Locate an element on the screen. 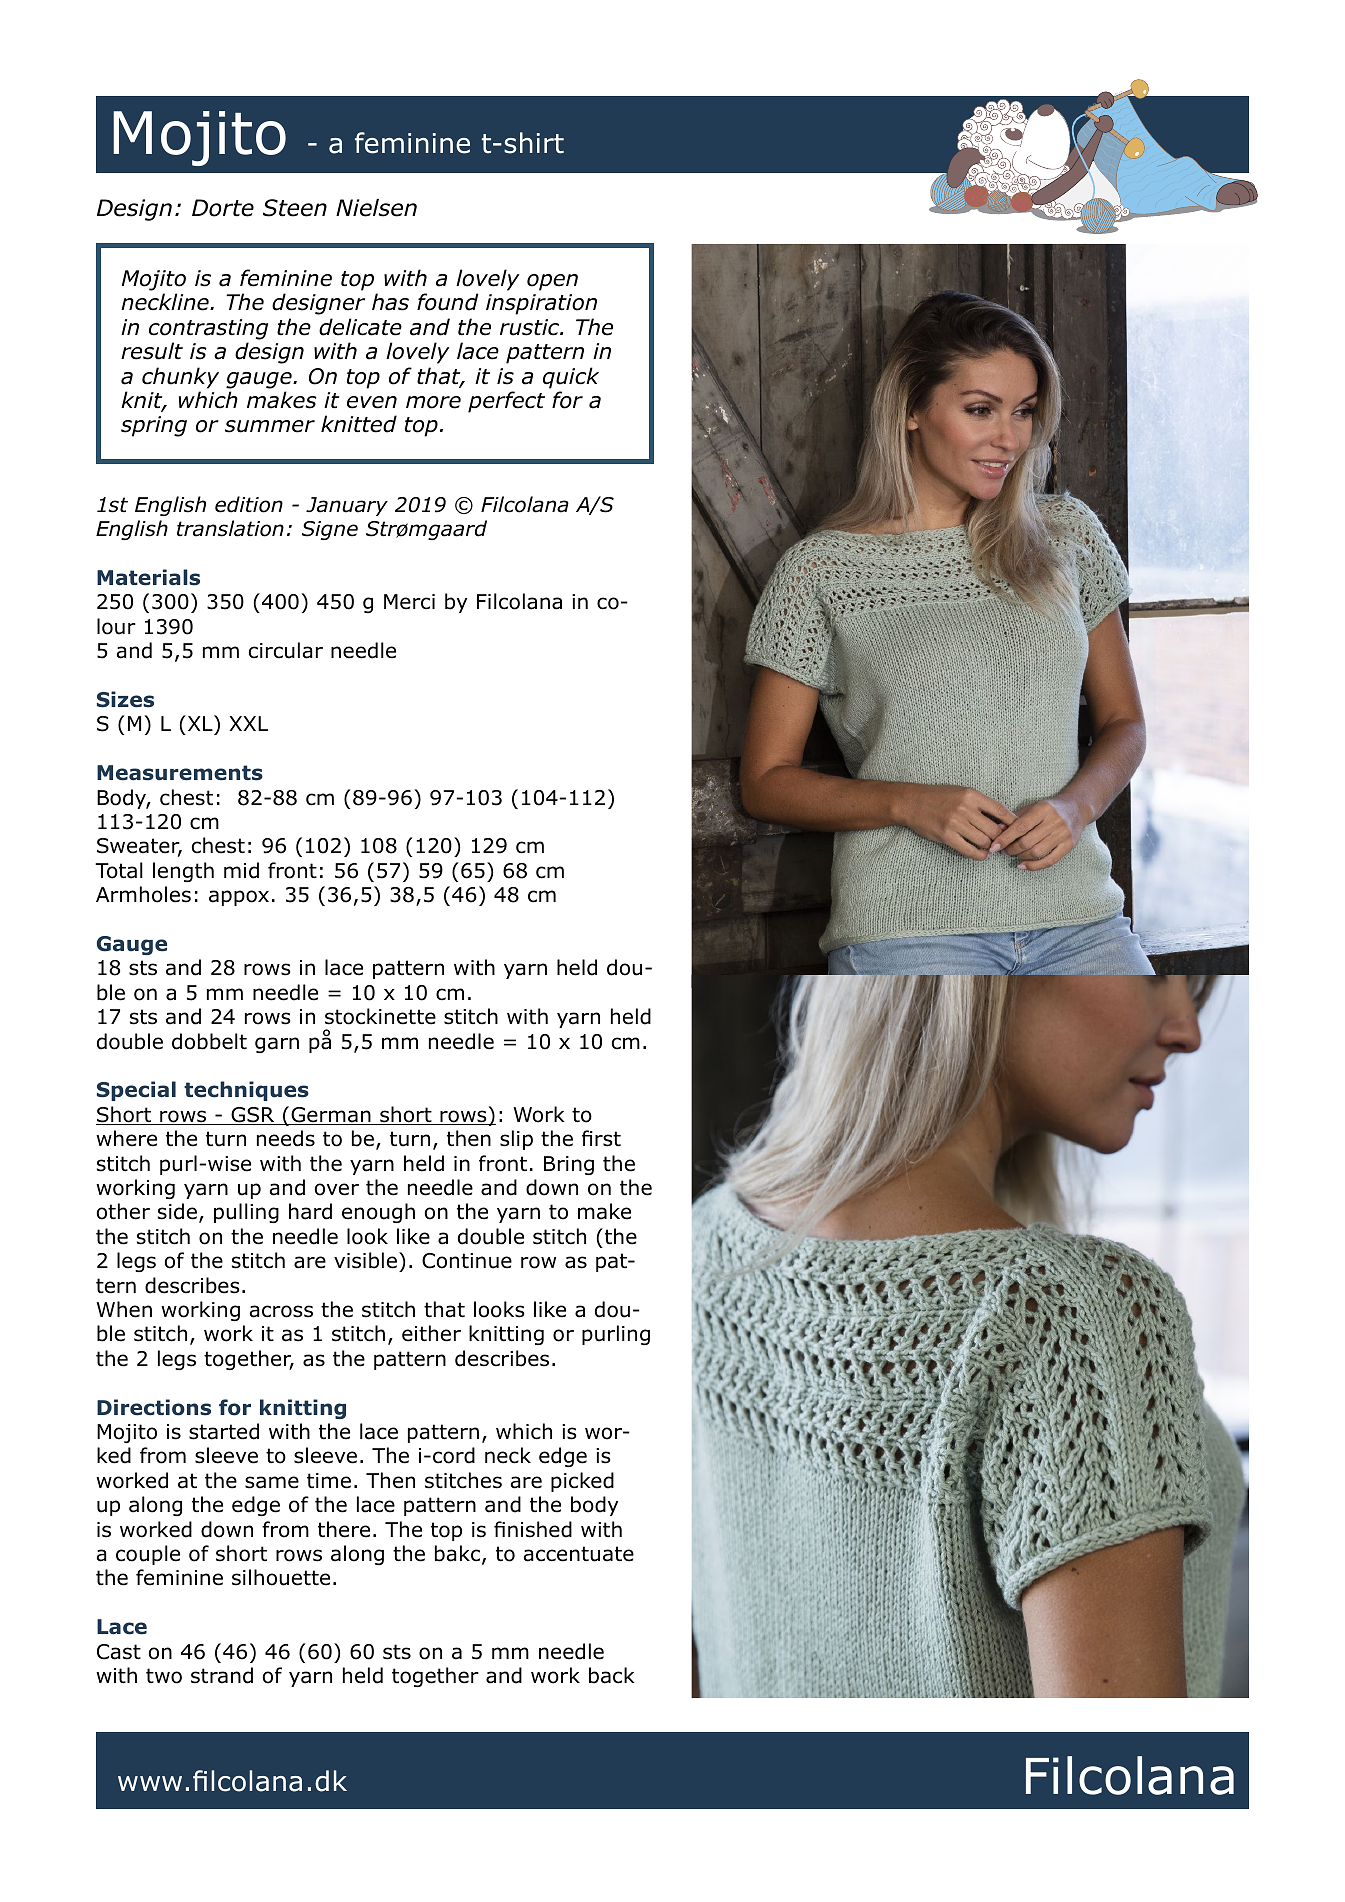  Nielsen is located at coordinates (376, 208).
